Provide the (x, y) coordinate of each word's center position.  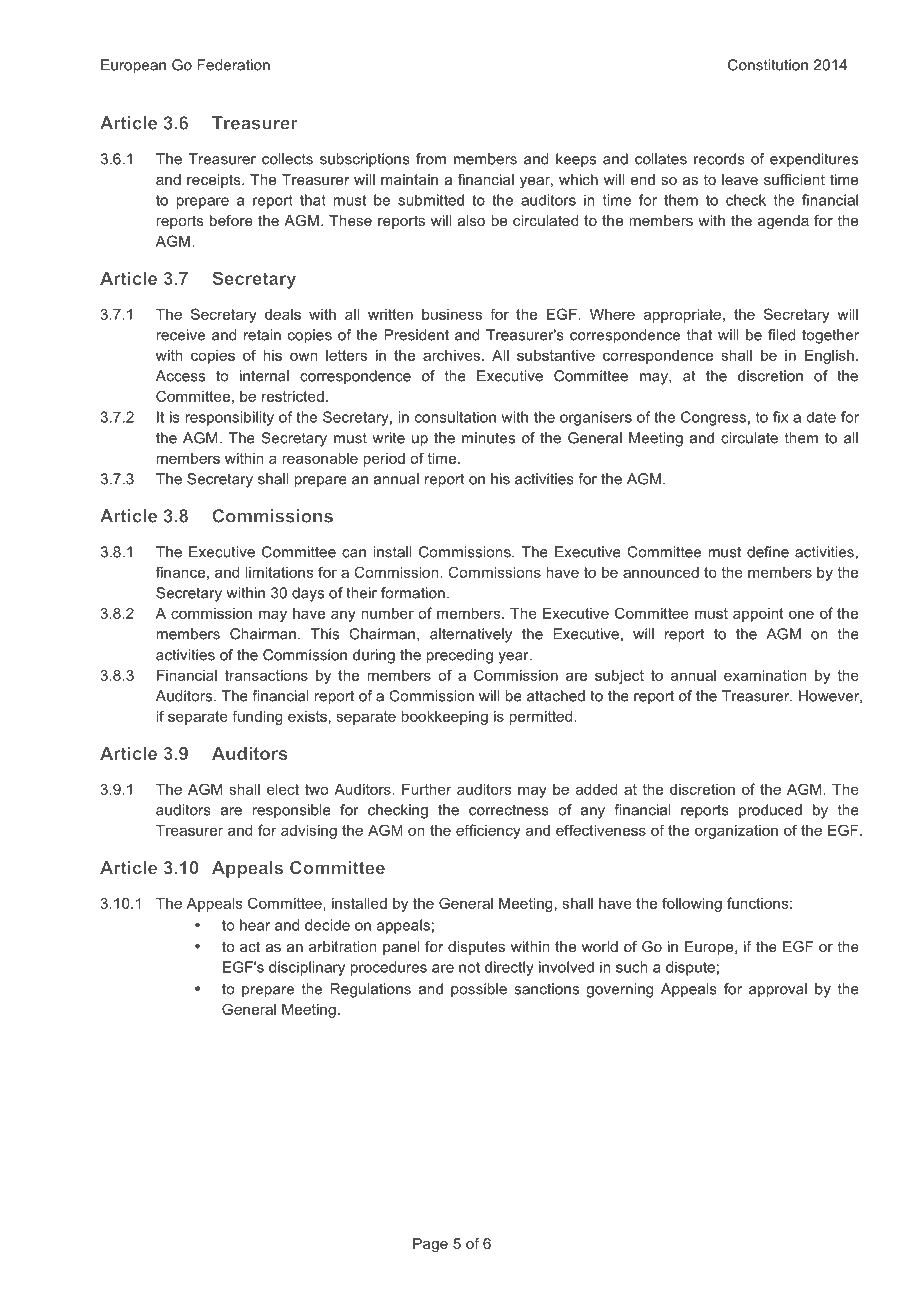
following (692, 904)
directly (509, 968)
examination (765, 675)
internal (264, 376)
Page (430, 1245)
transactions (266, 675)
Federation (233, 65)
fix (780, 417)
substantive (556, 355)
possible (479, 990)
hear (255, 925)
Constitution (768, 65)
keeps (576, 160)
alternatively (471, 635)
